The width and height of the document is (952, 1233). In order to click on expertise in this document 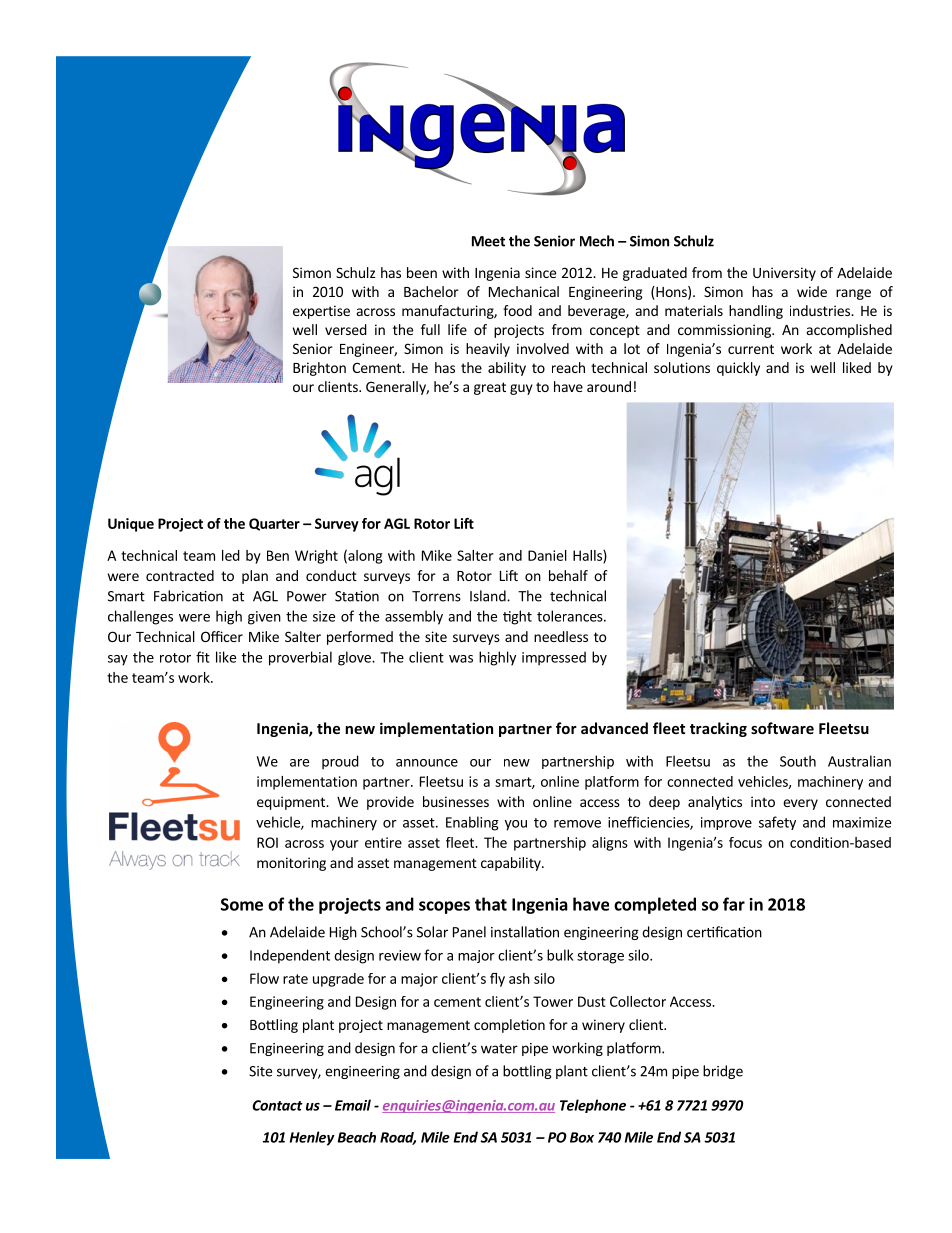, I will do `click(321, 312)`.
